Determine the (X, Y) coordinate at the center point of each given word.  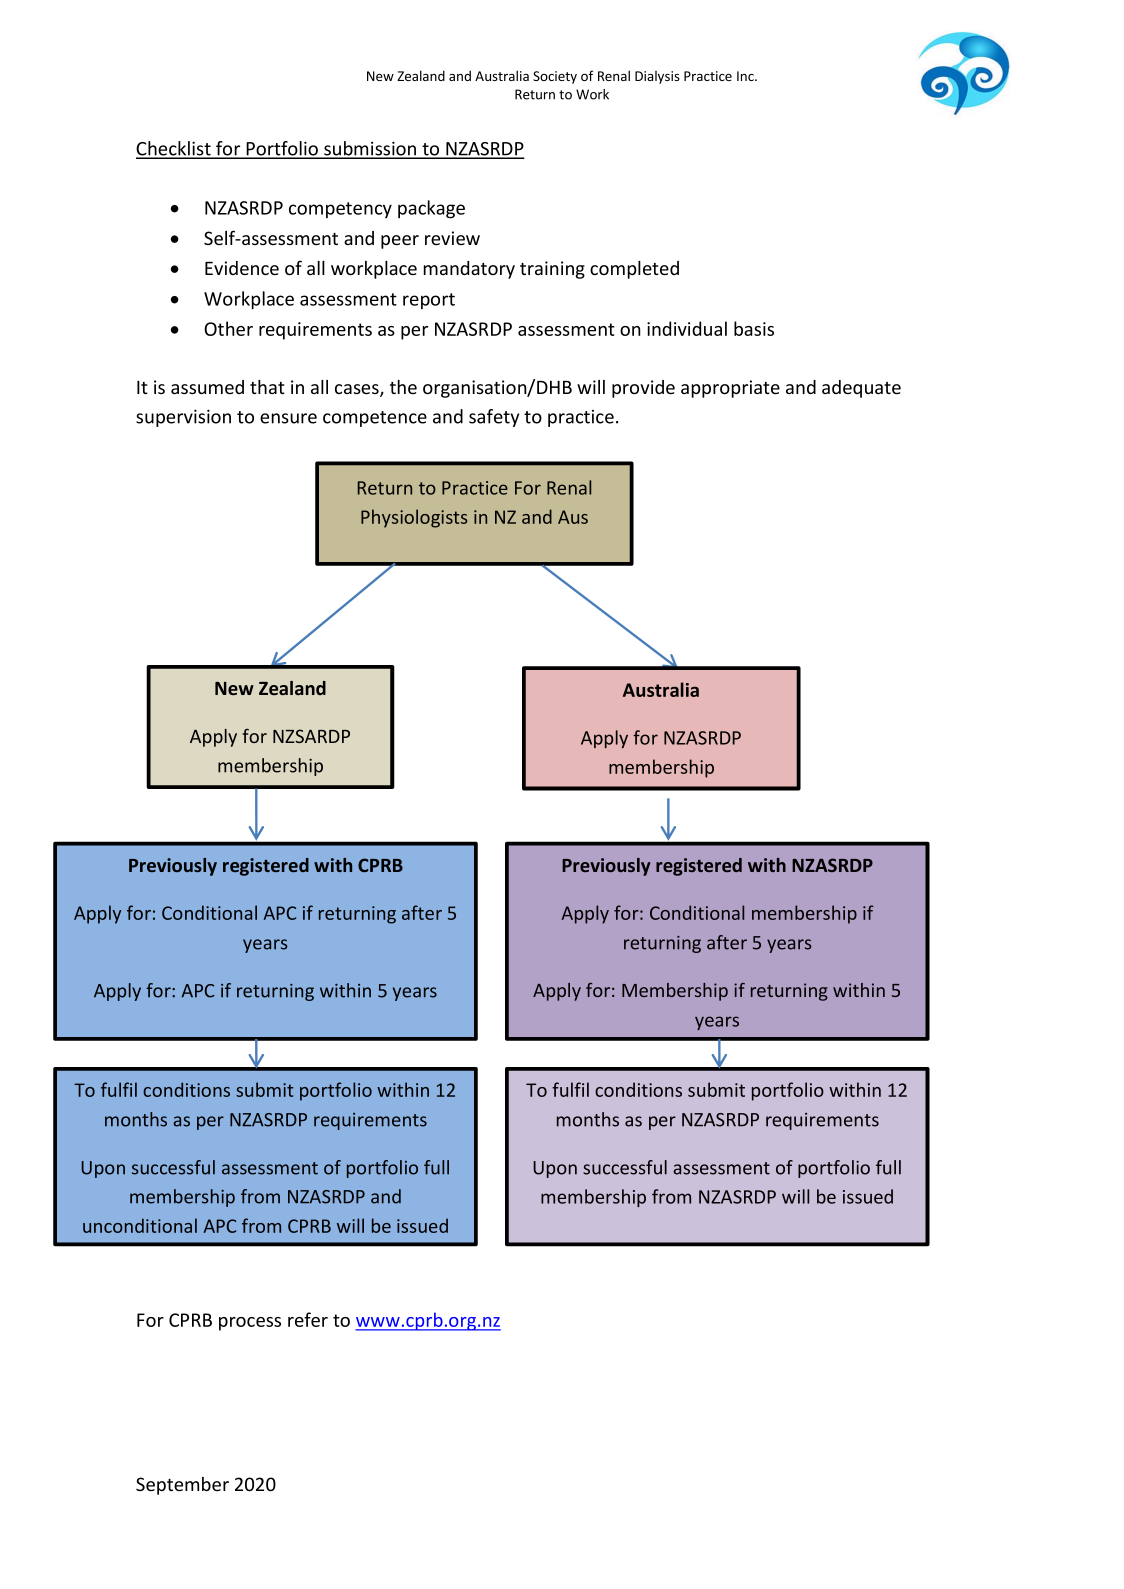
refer (308, 1319)
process (250, 1324)
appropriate (730, 389)
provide (643, 389)
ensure (288, 418)
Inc (746, 76)
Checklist (174, 149)
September (182, 1486)
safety (494, 418)
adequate (861, 389)
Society (555, 77)
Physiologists (414, 518)
